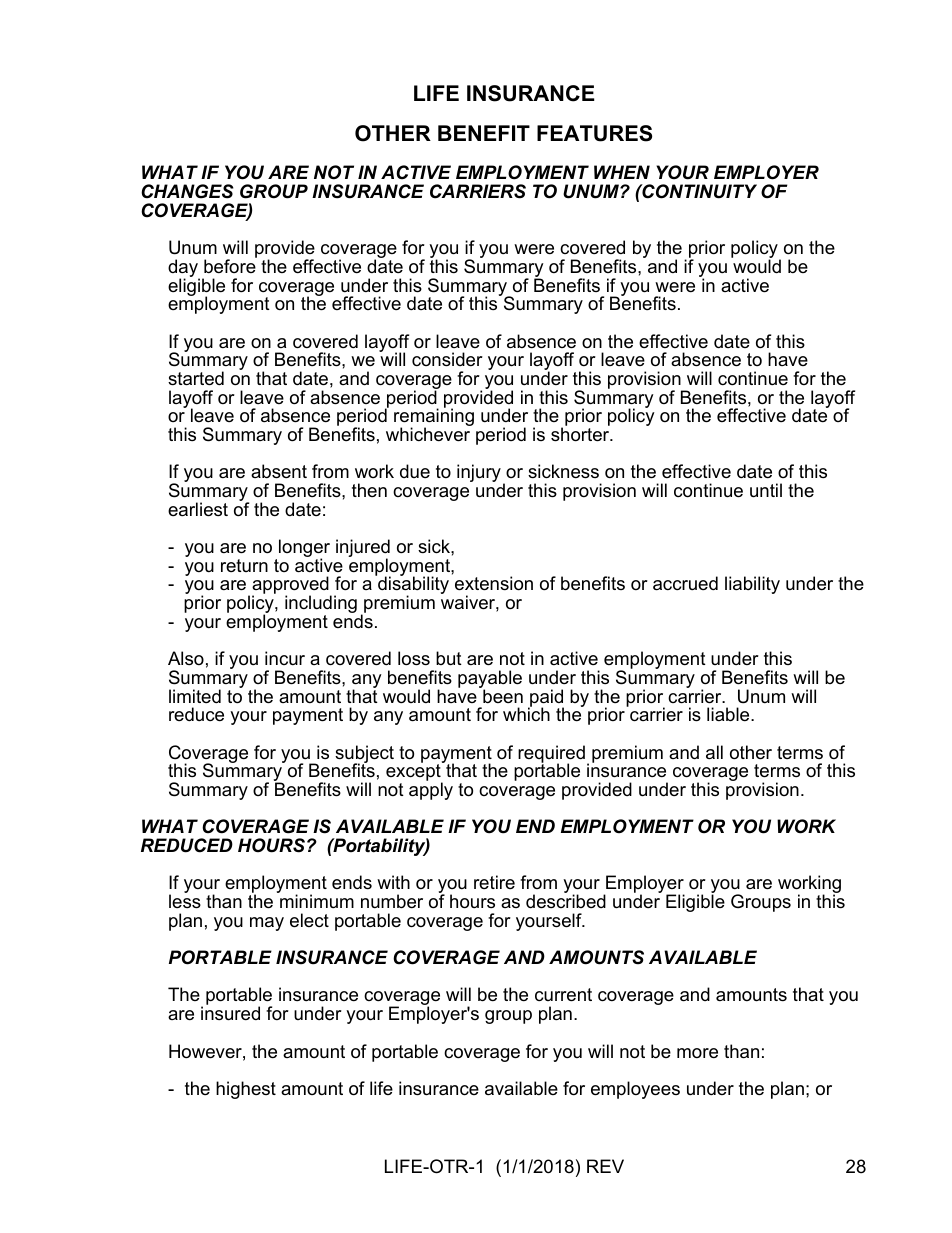  Describe the element at coordinates (195, 696) in the screenshot. I see `limited` at that location.
